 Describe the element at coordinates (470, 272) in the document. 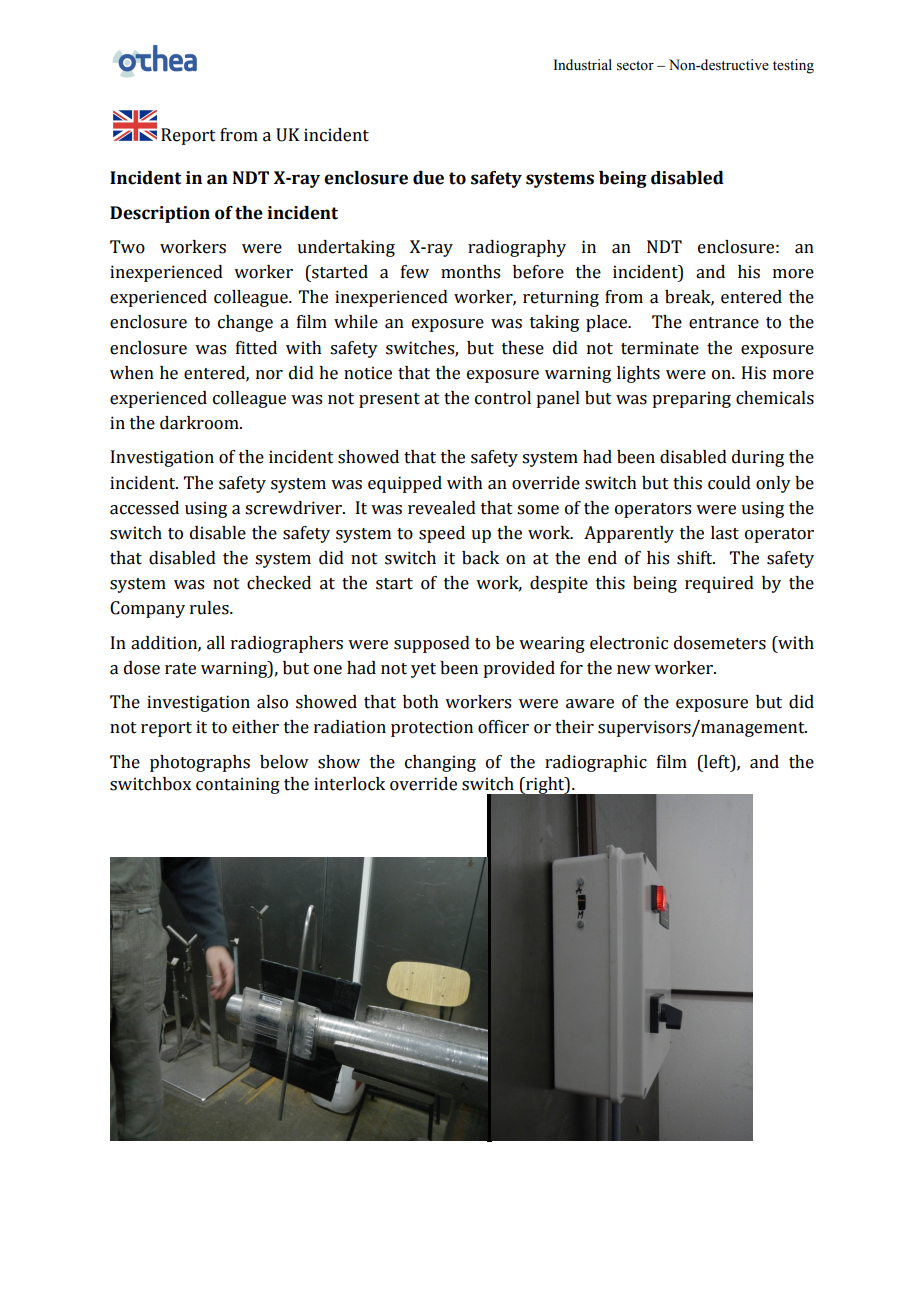

I see `months` at that location.
